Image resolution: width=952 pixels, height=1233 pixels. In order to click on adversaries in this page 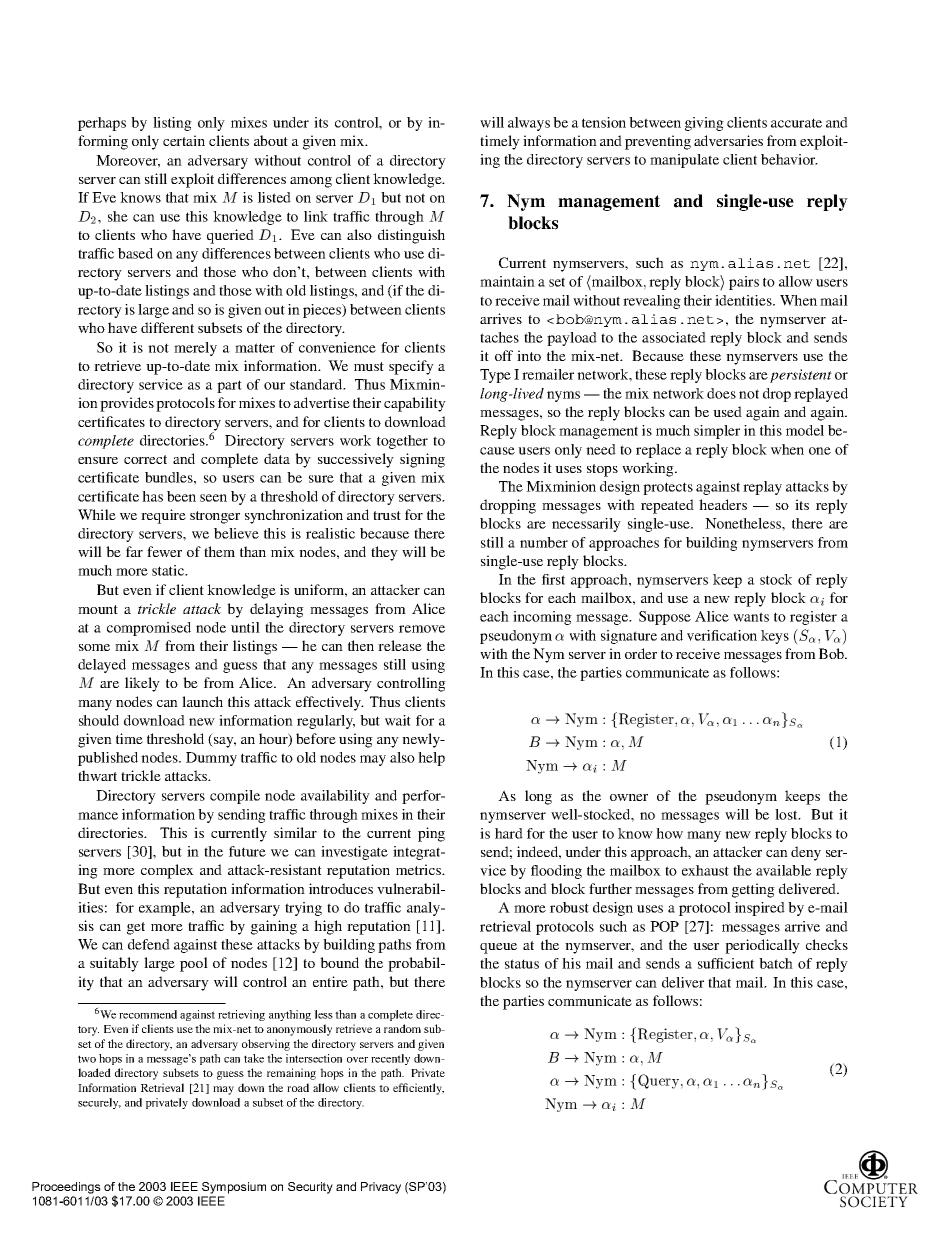, I will do `click(728, 140)`.
